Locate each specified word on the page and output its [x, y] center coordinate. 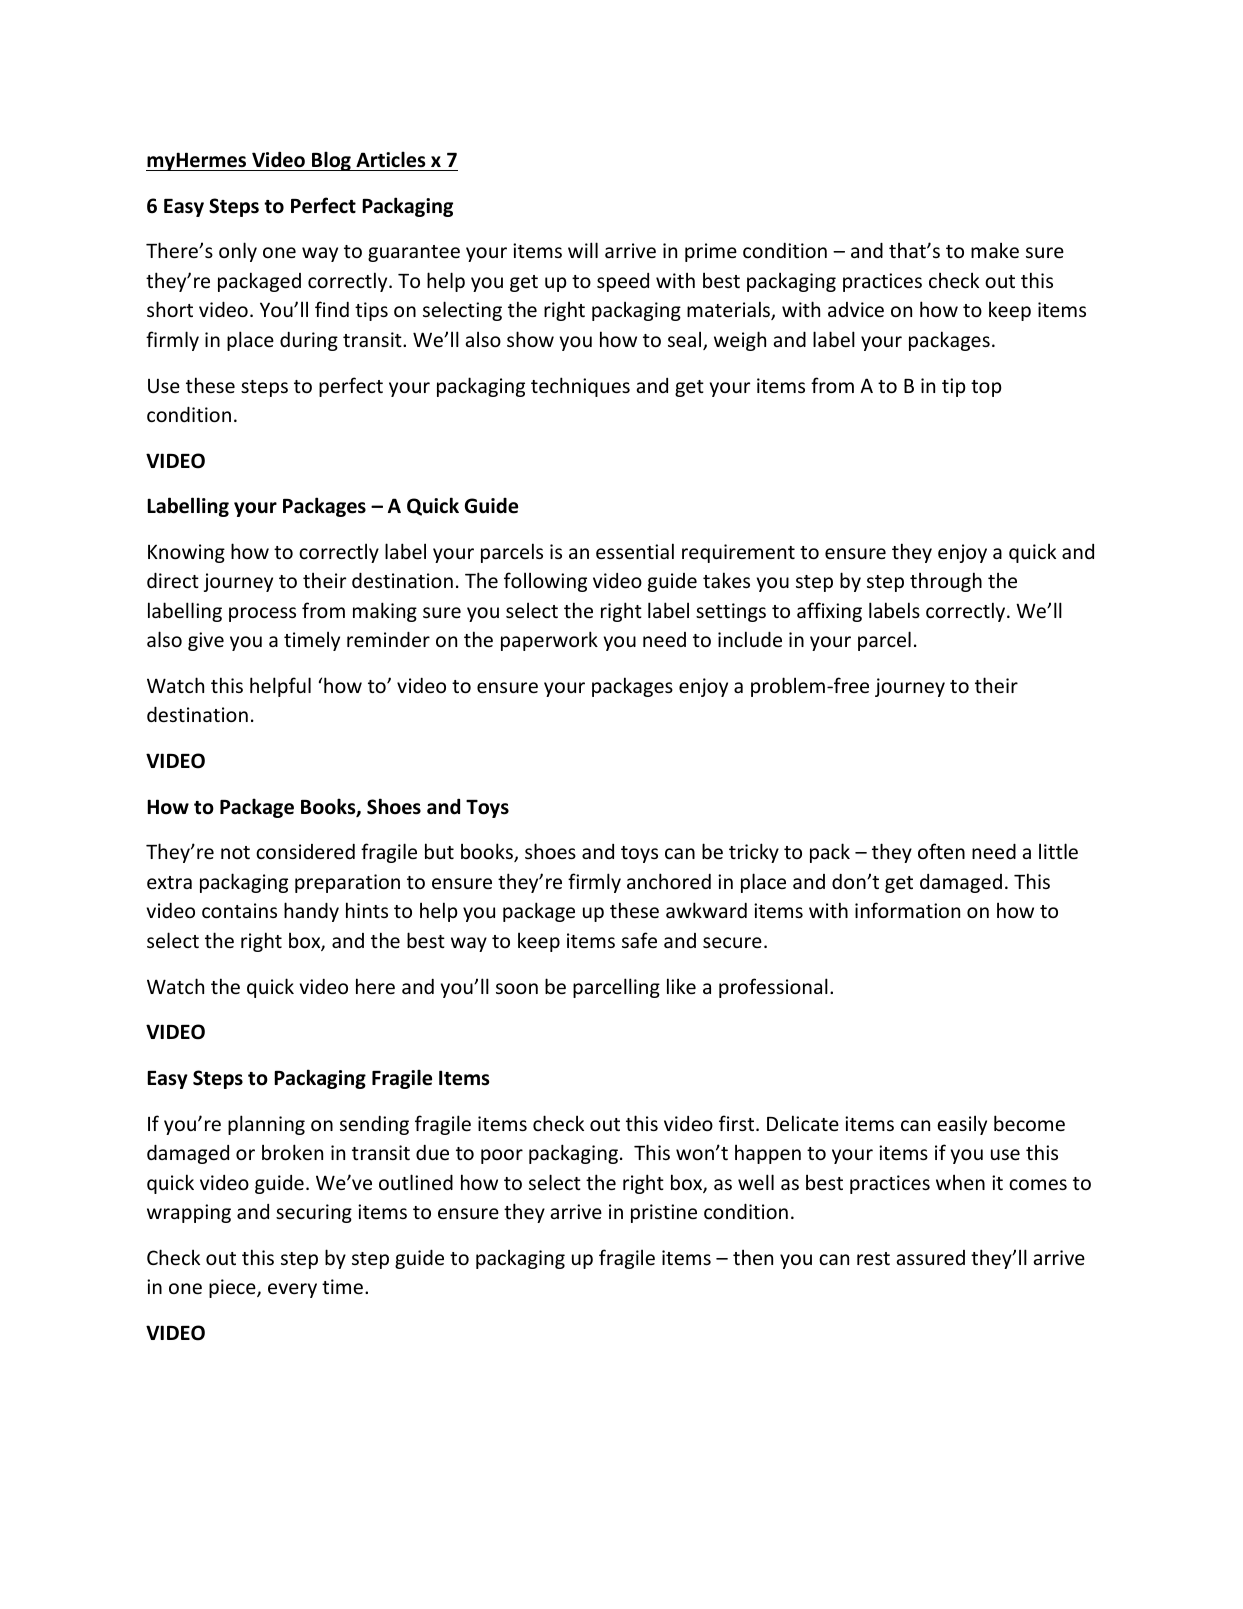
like [681, 986]
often [941, 851]
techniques [580, 387]
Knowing [186, 553]
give [206, 641]
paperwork [549, 641]
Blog [331, 161]
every [292, 1290]
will [583, 250]
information [907, 910]
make [995, 250]
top [986, 388]
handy [311, 912]
